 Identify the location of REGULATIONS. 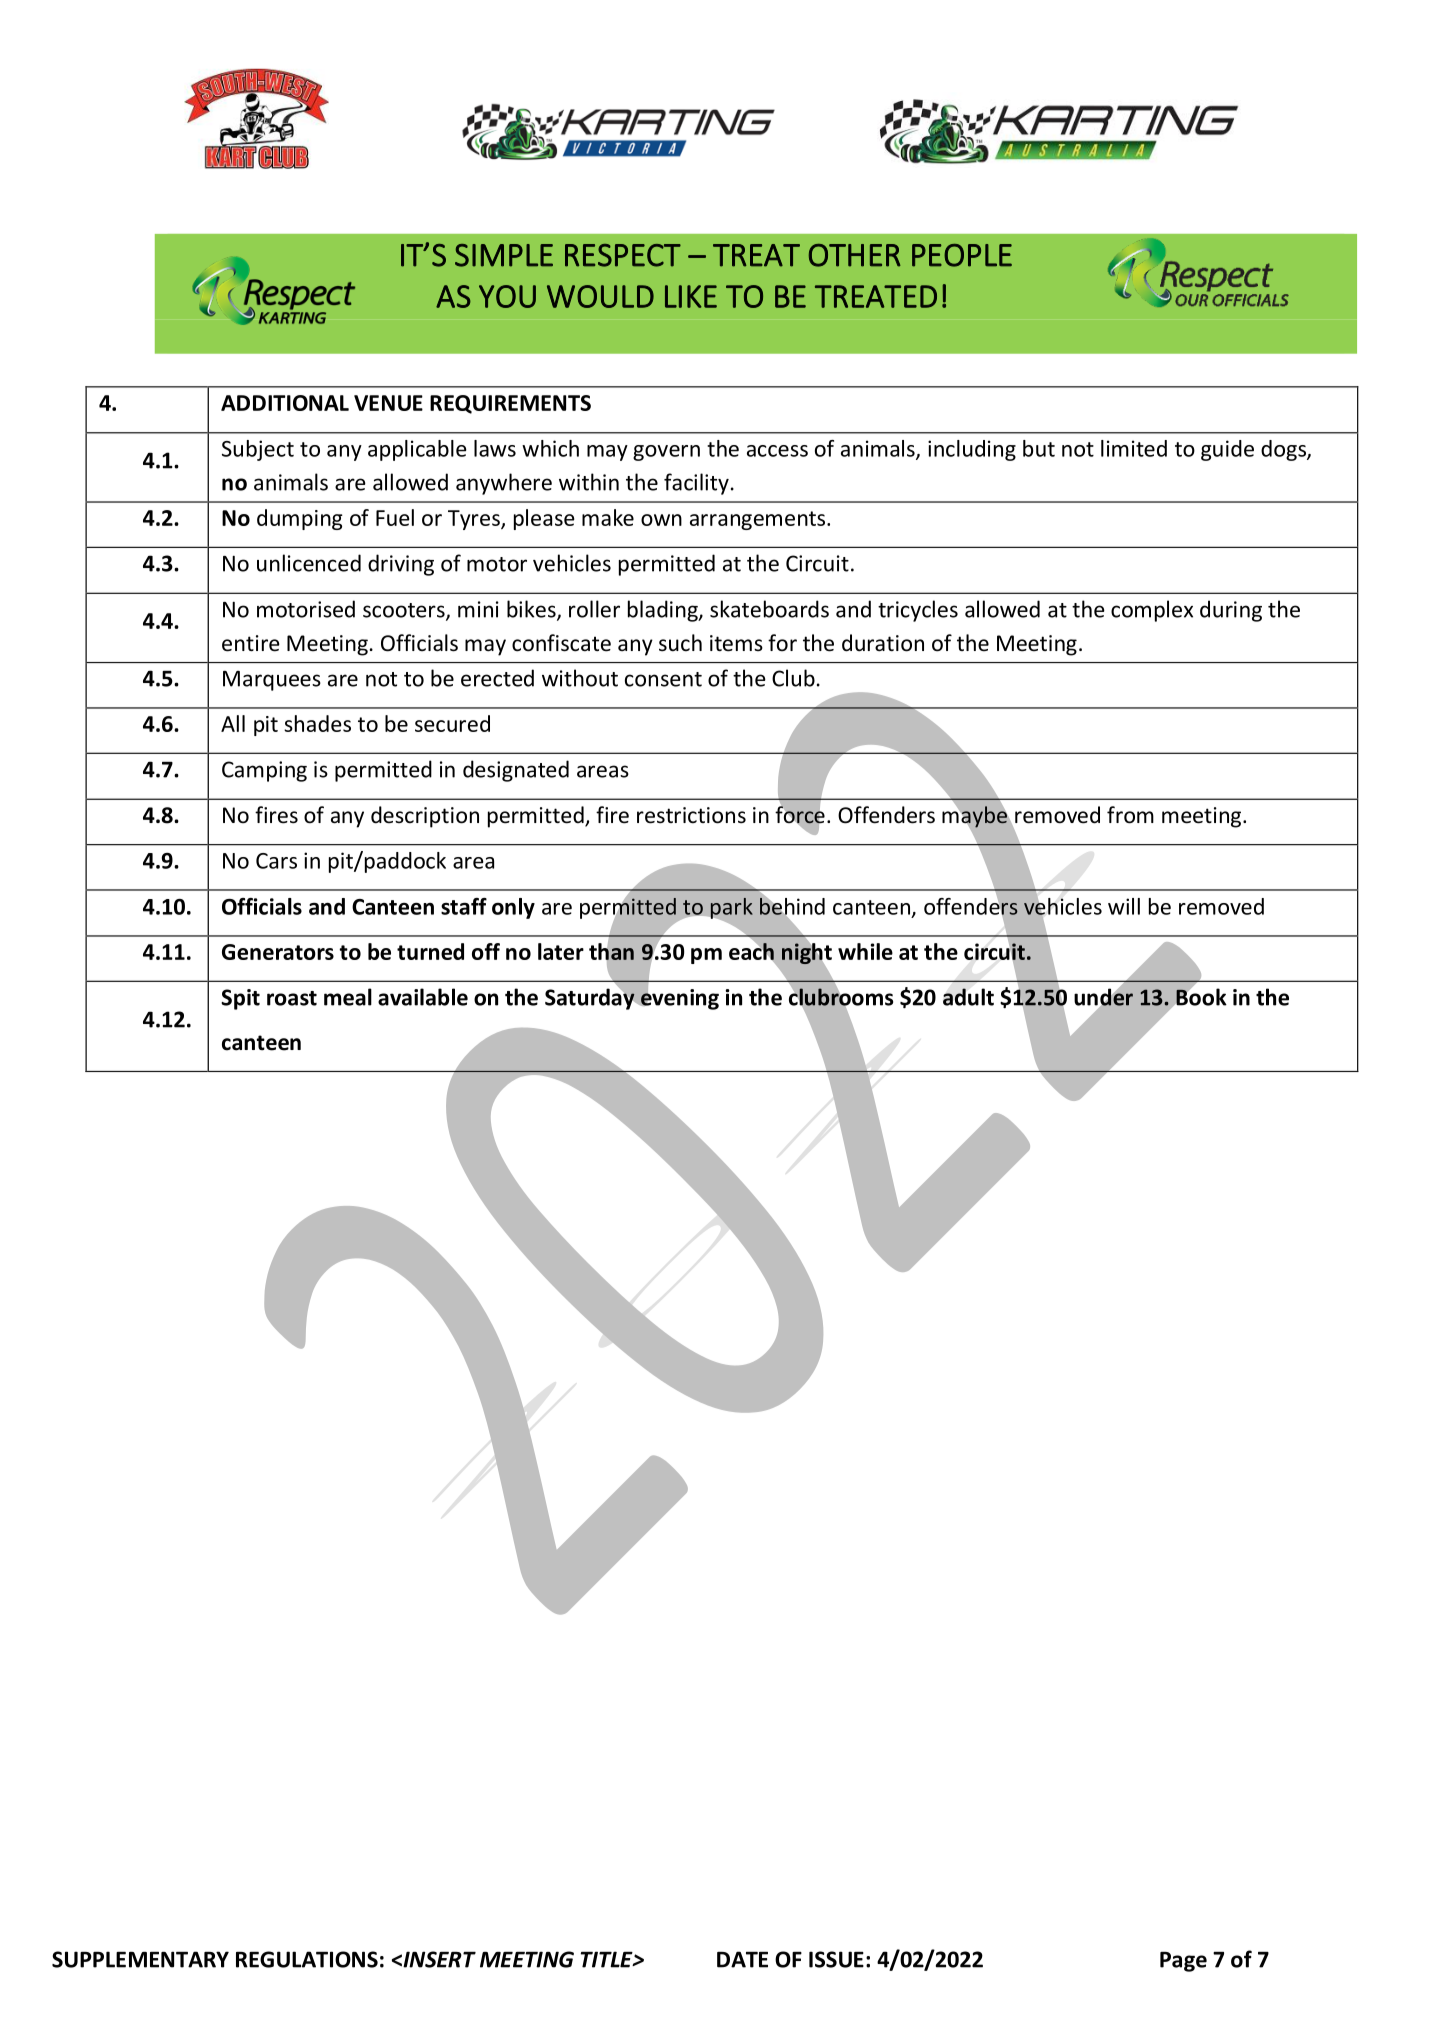
(307, 1959).
